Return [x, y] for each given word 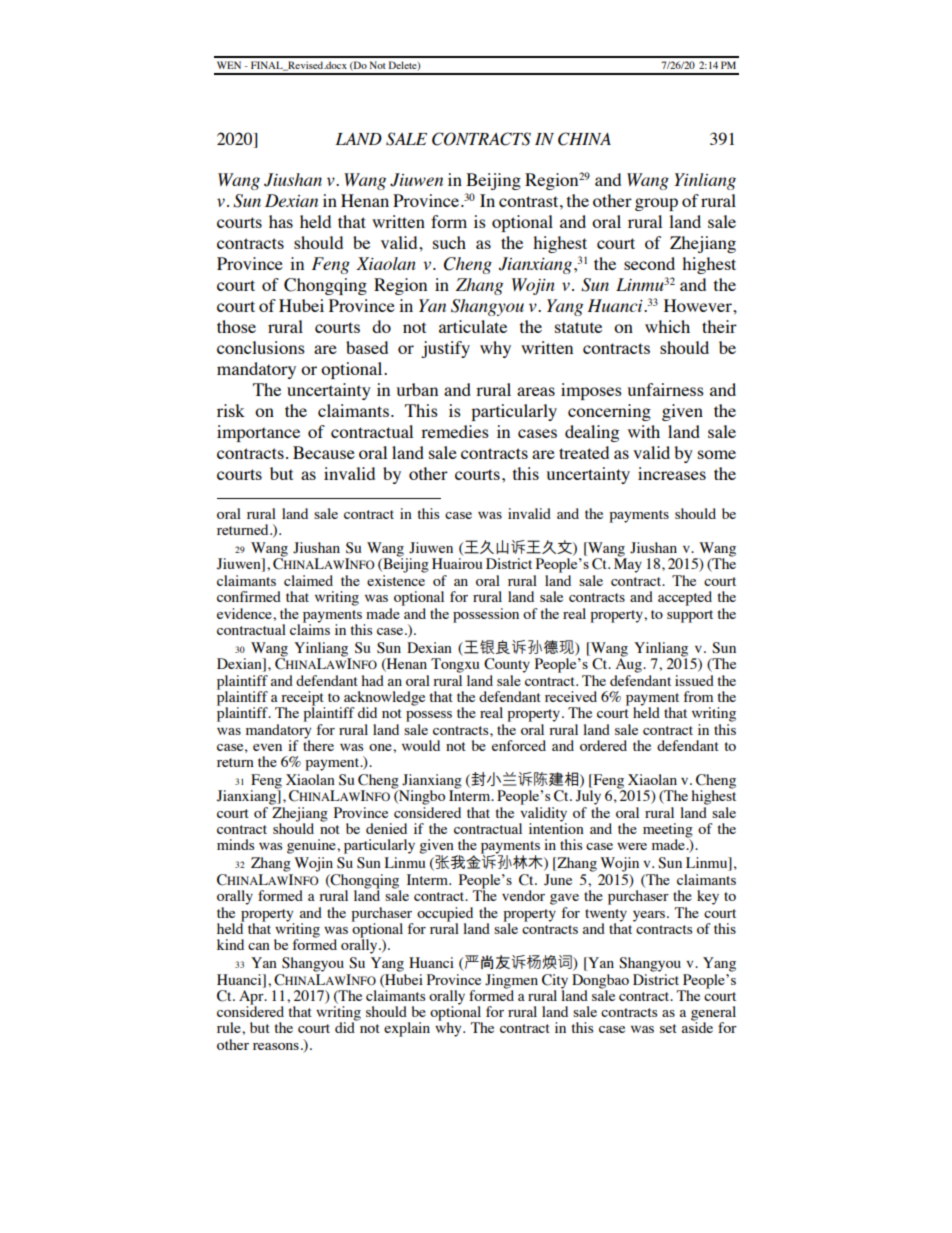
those [236, 326]
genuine [312, 846]
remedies [455, 431]
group [656, 204]
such [449, 242]
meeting [668, 831]
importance [258, 433]
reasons [276, 1046]
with [644, 431]
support [690, 616]
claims [310, 628]
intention [556, 827]
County [507, 665]
